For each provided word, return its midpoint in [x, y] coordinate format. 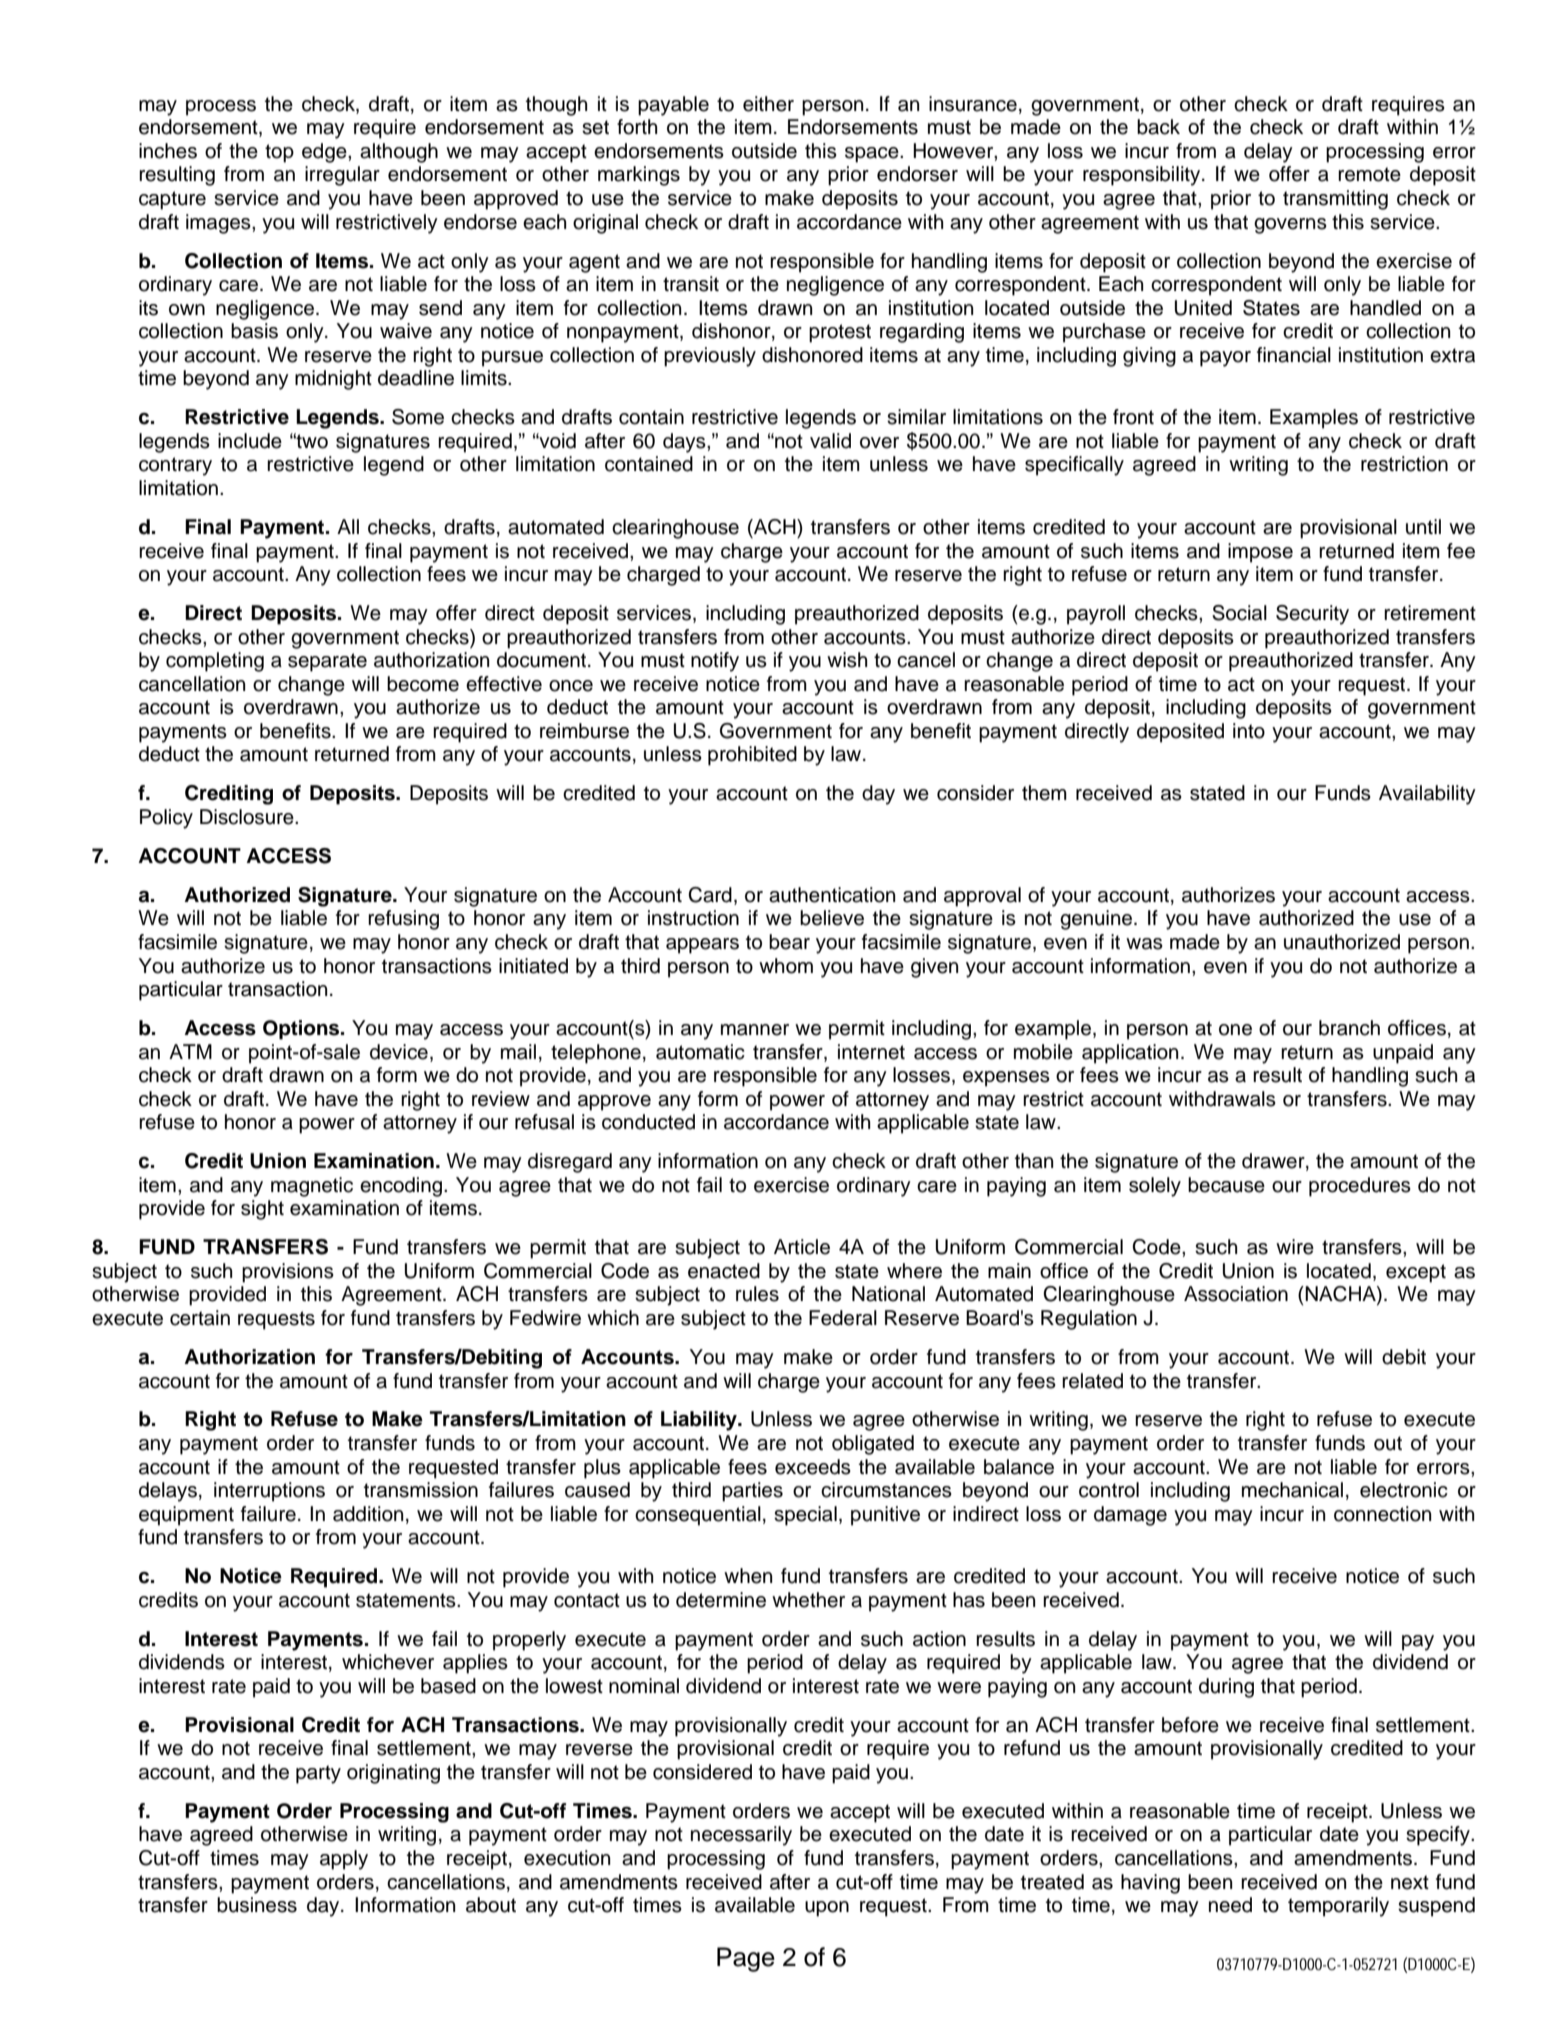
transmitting [1335, 200]
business [257, 1905]
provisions [288, 1273]
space [873, 155]
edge [325, 153]
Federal [843, 1318]
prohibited [752, 756]
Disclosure [248, 817]
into [1249, 731]
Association [1236, 1294]
